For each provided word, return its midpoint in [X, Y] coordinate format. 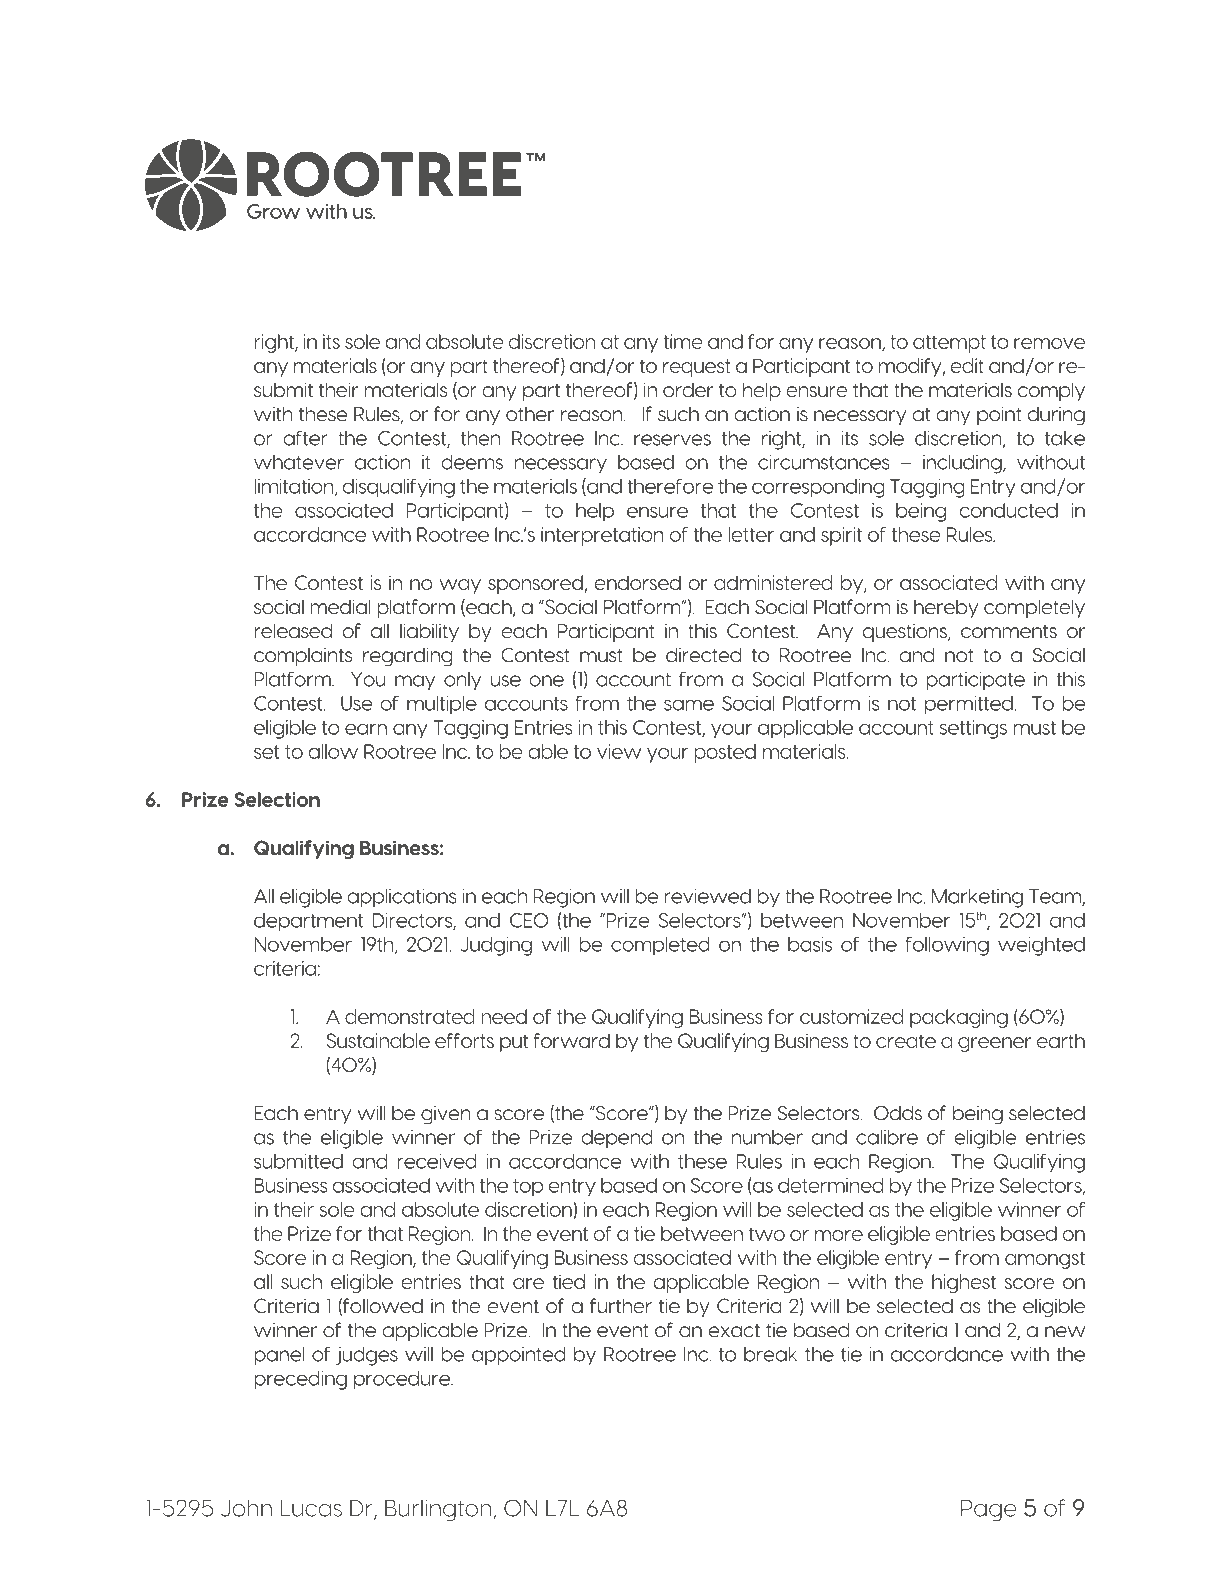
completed [660, 946]
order [688, 389]
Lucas [311, 1508]
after [305, 438]
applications [402, 898]
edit [967, 365]
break [771, 1354]
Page [989, 1510]
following [947, 946]
